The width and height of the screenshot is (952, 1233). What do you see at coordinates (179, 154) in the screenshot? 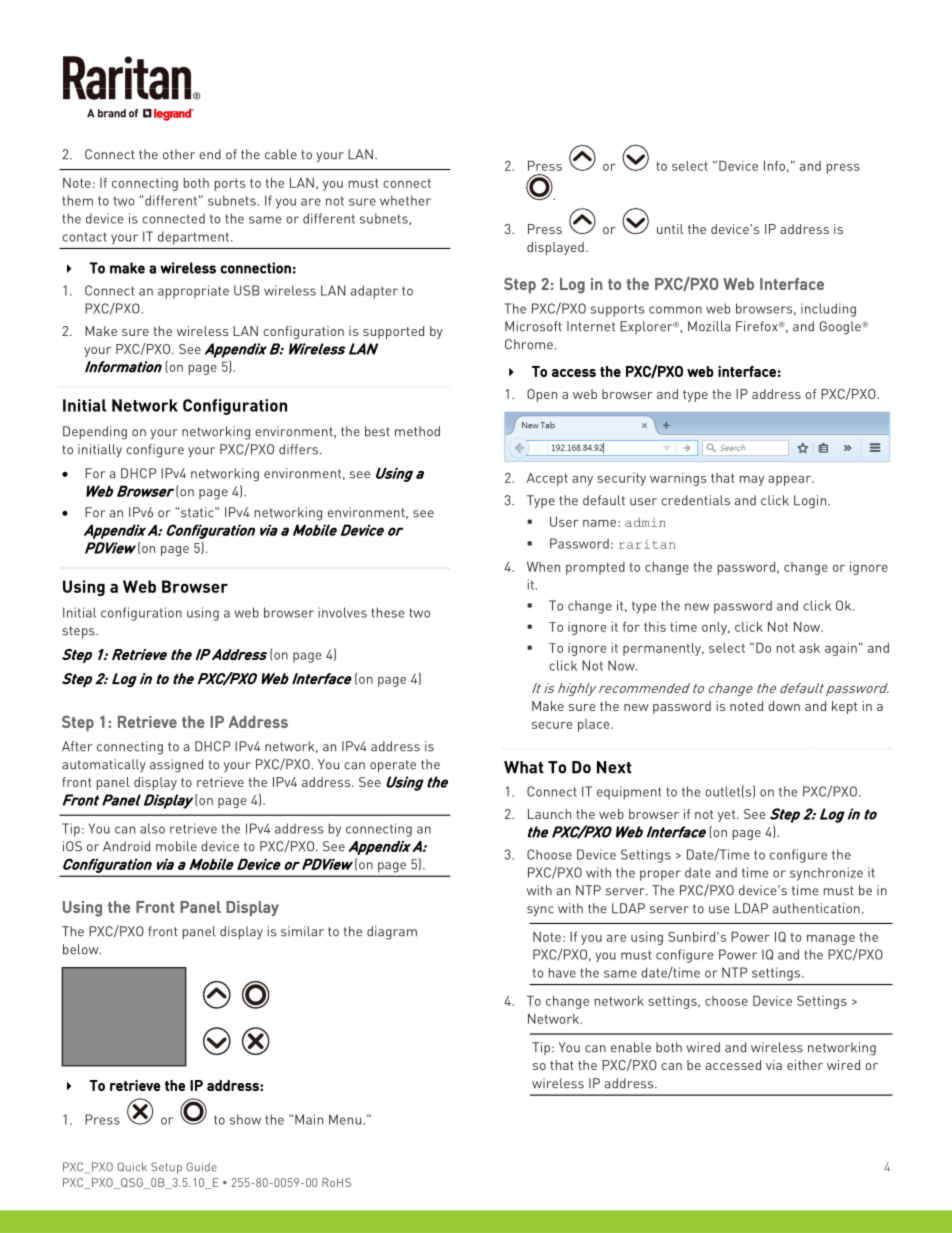
I see `other` at bounding box center [179, 154].
